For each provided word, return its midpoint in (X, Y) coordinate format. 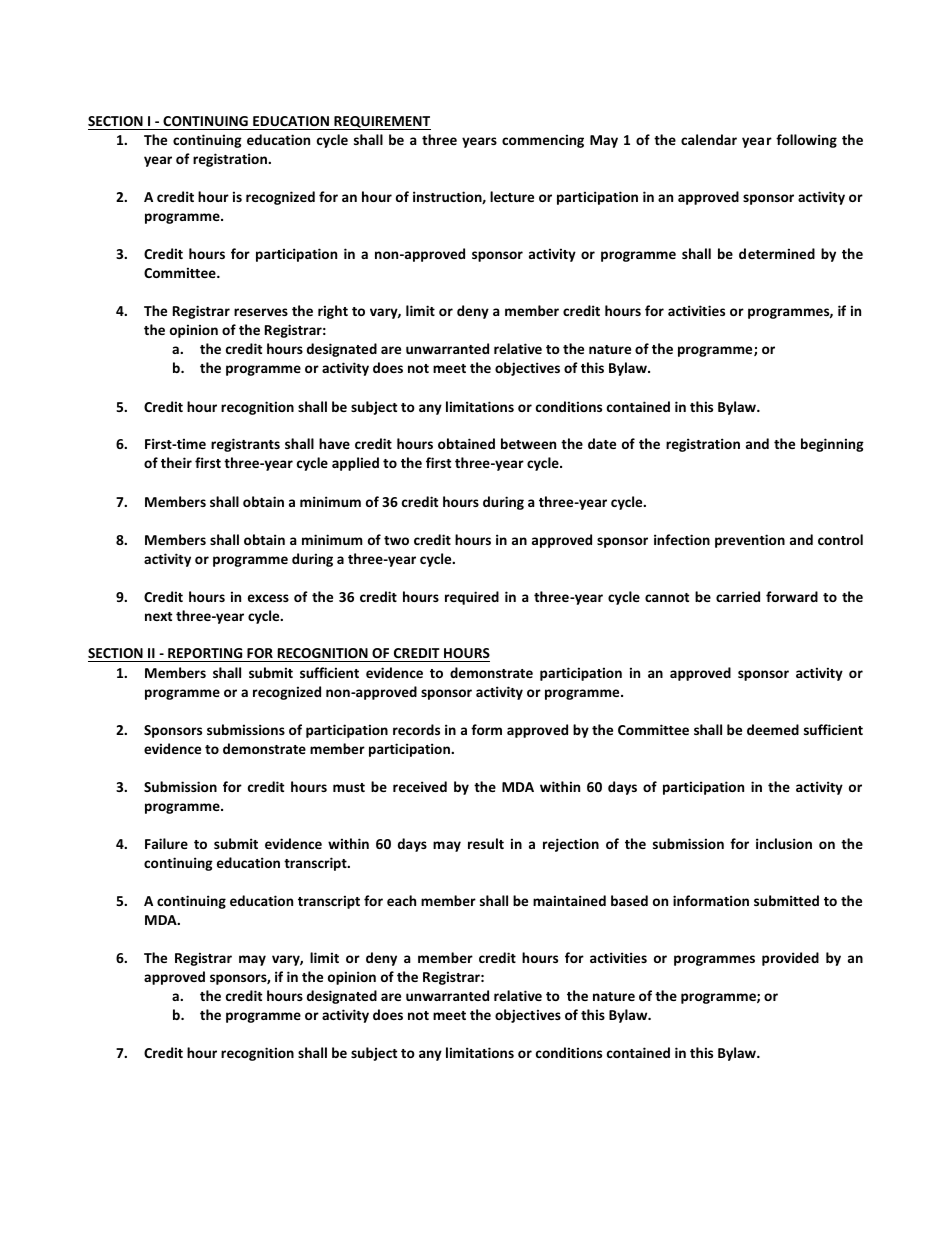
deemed (773, 729)
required (472, 598)
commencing (543, 141)
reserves (261, 312)
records (416, 729)
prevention (750, 541)
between (528, 443)
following (806, 141)
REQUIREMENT (381, 123)
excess (268, 598)
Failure (166, 843)
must (349, 787)
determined (777, 253)
